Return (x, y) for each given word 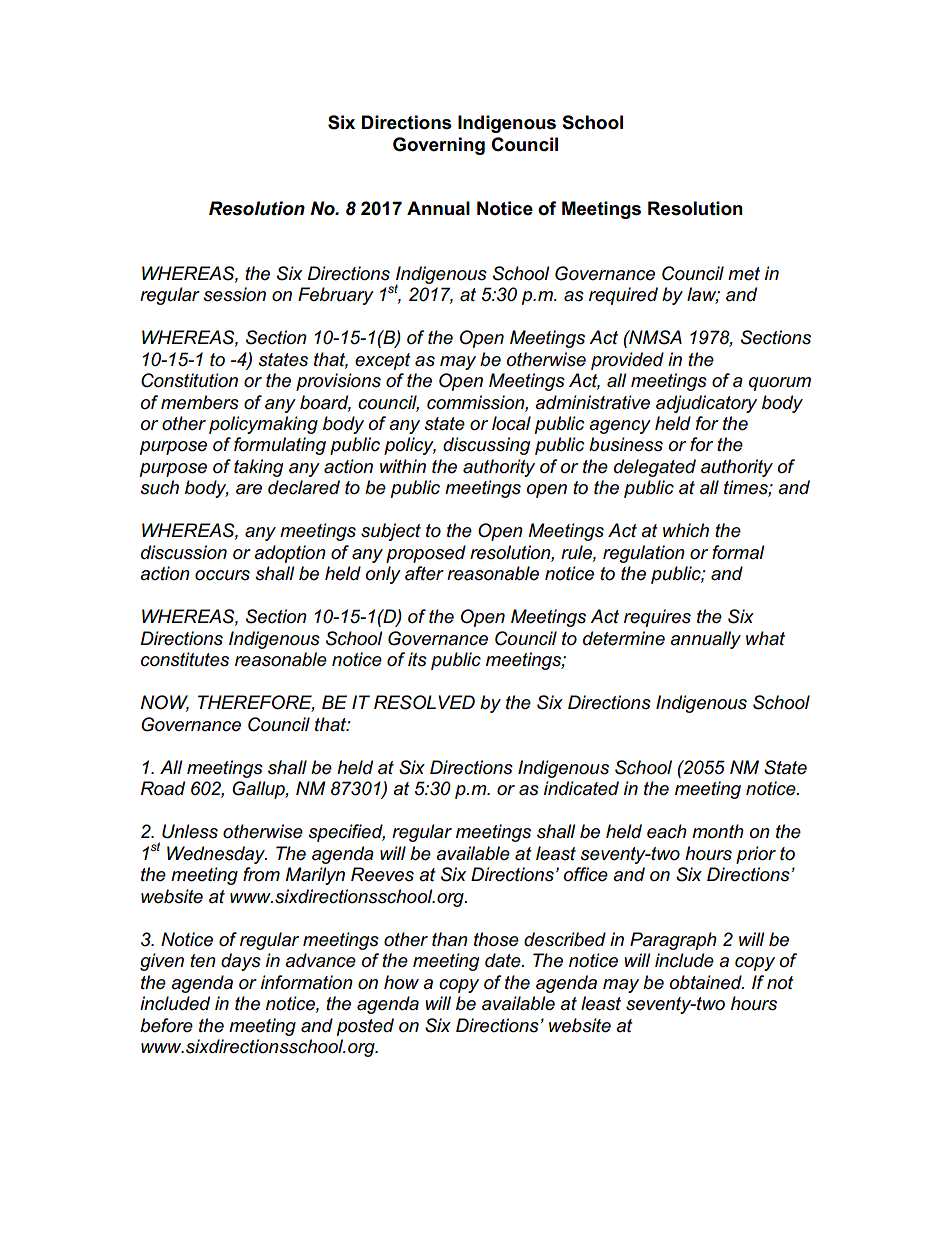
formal (738, 552)
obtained (706, 982)
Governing (439, 146)
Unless (190, 831)
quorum (780, 384)
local (511, 423)
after (424, 573)
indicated (581, 788)
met (744, 274)
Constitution (189, 380)
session (234, 294)
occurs (222, 575)
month (718, 831)
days (241, 962)
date (504, 960)
